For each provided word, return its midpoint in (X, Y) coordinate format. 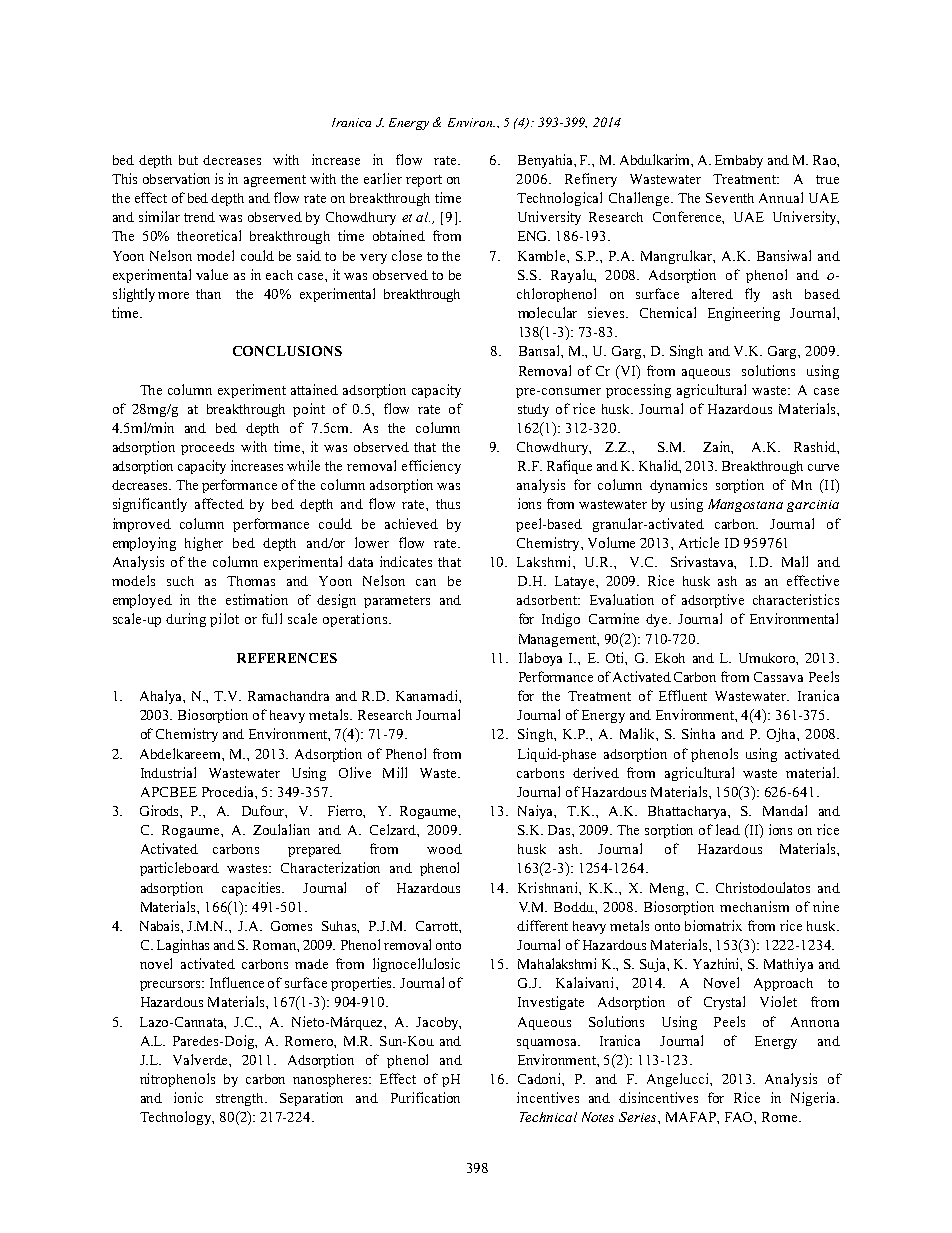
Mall (795, 561)
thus (448, 504)
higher (204, 544)
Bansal (540, 350)
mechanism (754, 906)
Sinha (698, 733)
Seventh (730, 198)
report (424, 181)
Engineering (744, 314)
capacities (253, 889)
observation (176, 178)
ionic (188, 1097)
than (208, 294)
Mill (395, 772)
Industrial (168, 772)
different (542, 925)
